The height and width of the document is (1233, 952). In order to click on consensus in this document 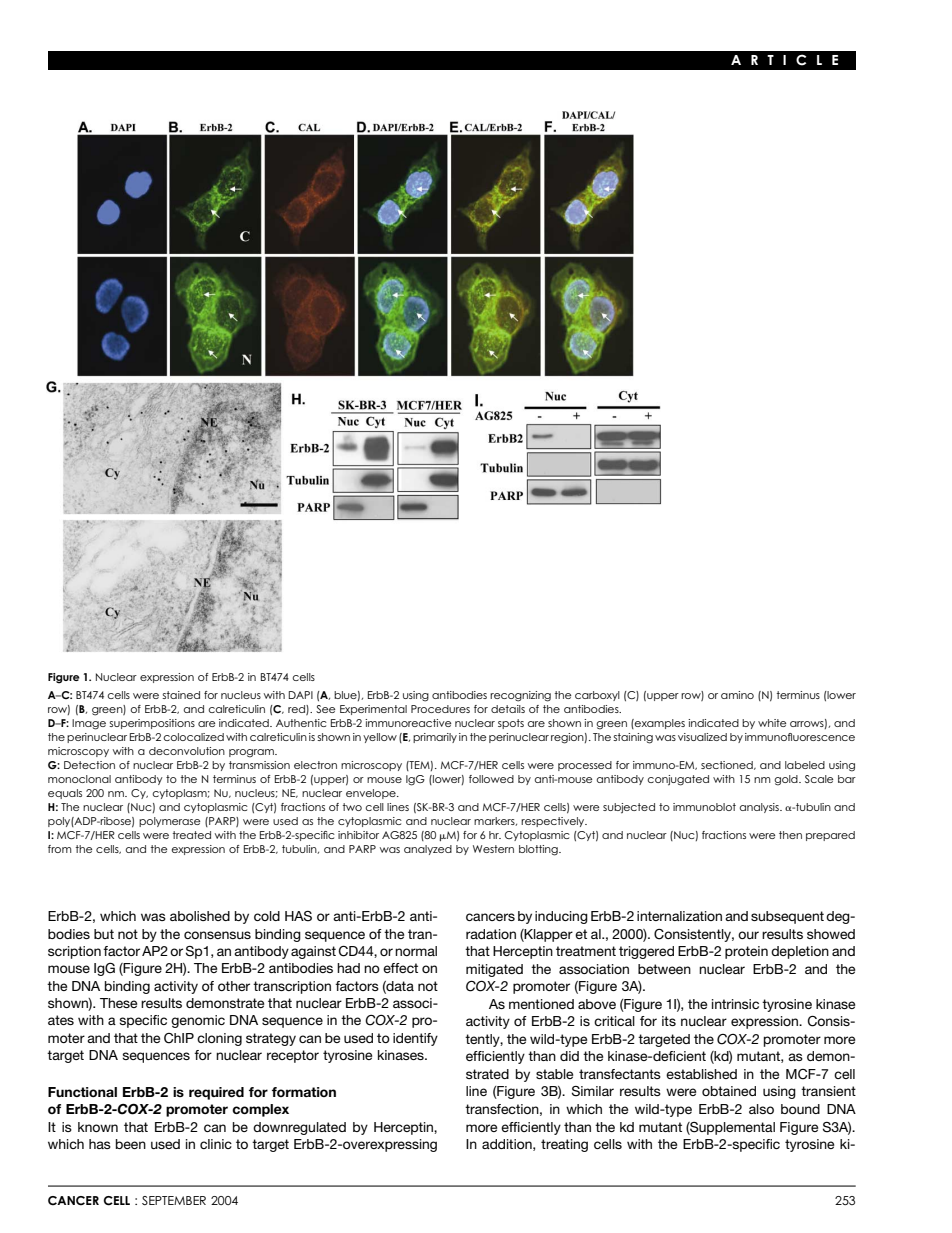, I will do `click(217, 935)`.
